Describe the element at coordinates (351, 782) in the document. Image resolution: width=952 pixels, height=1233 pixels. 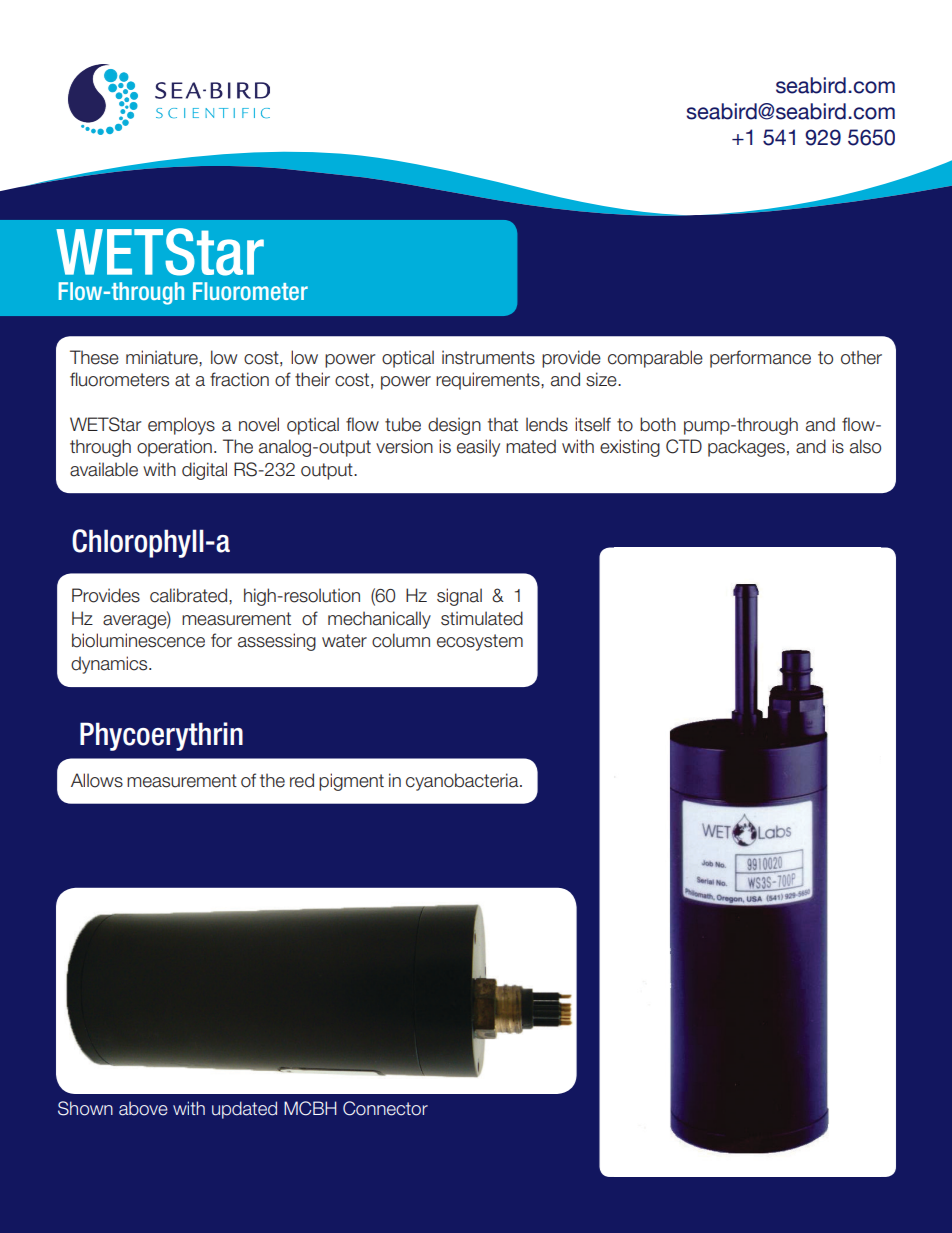
I see `pigment` at that location.
